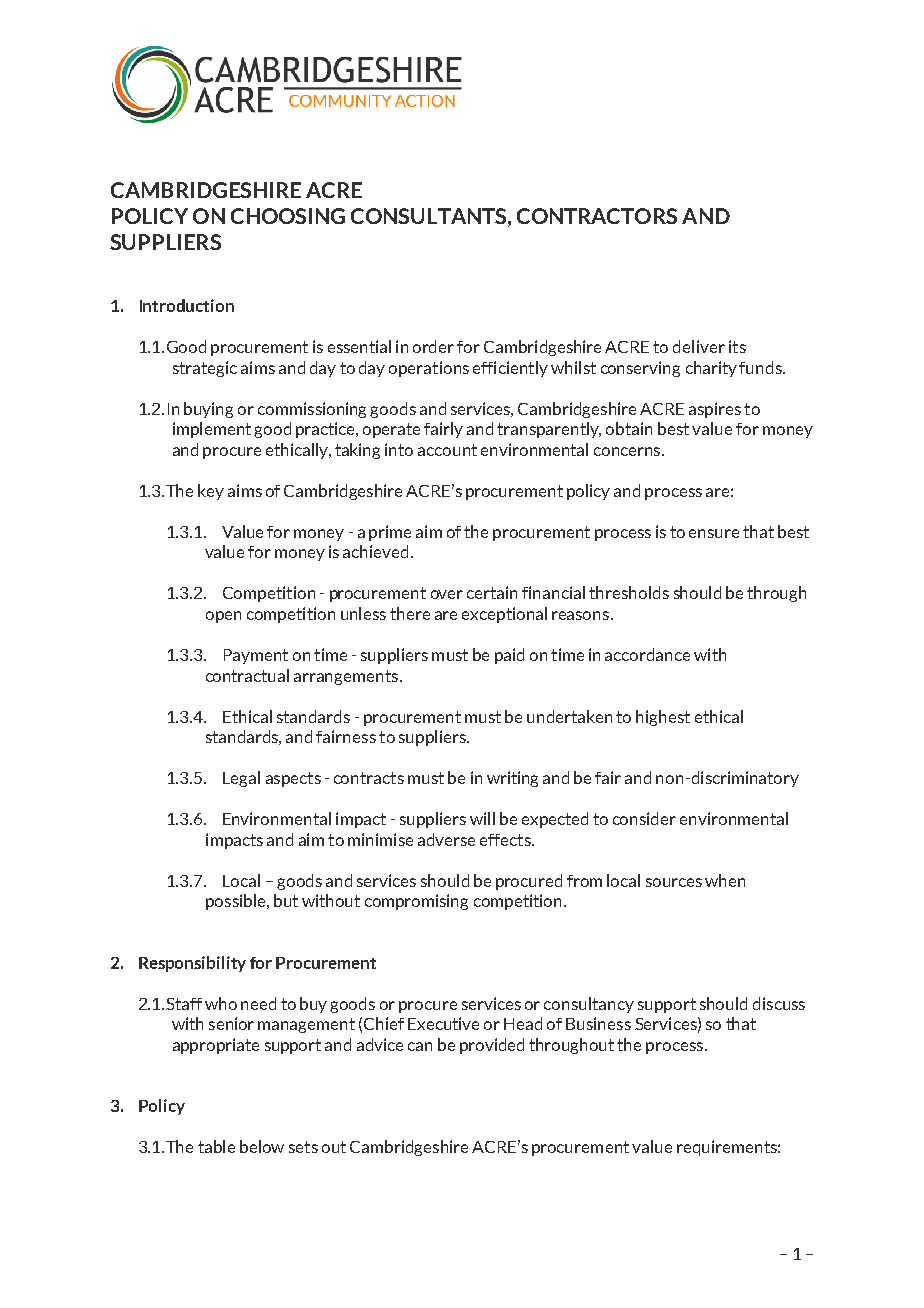  I want to click on CONSULTANTS, so click(430, 216).
